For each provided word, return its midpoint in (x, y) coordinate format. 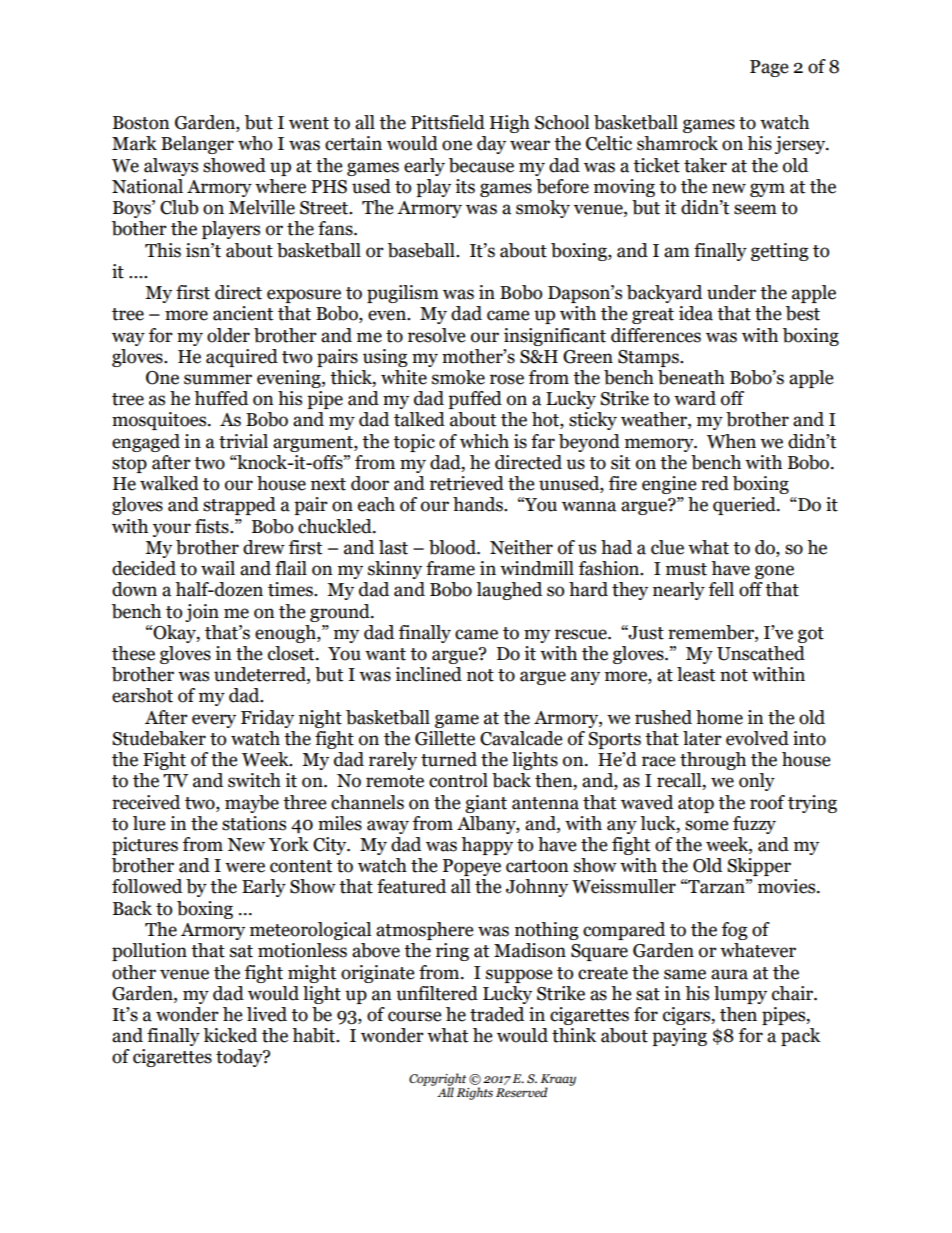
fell (721, 589)
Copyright (438, 1080)
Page (769, 68)
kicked (230, 1035)
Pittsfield (448, 122)
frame (450, 568)
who (255, 143)
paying (679, 1037)
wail (218, 568)
